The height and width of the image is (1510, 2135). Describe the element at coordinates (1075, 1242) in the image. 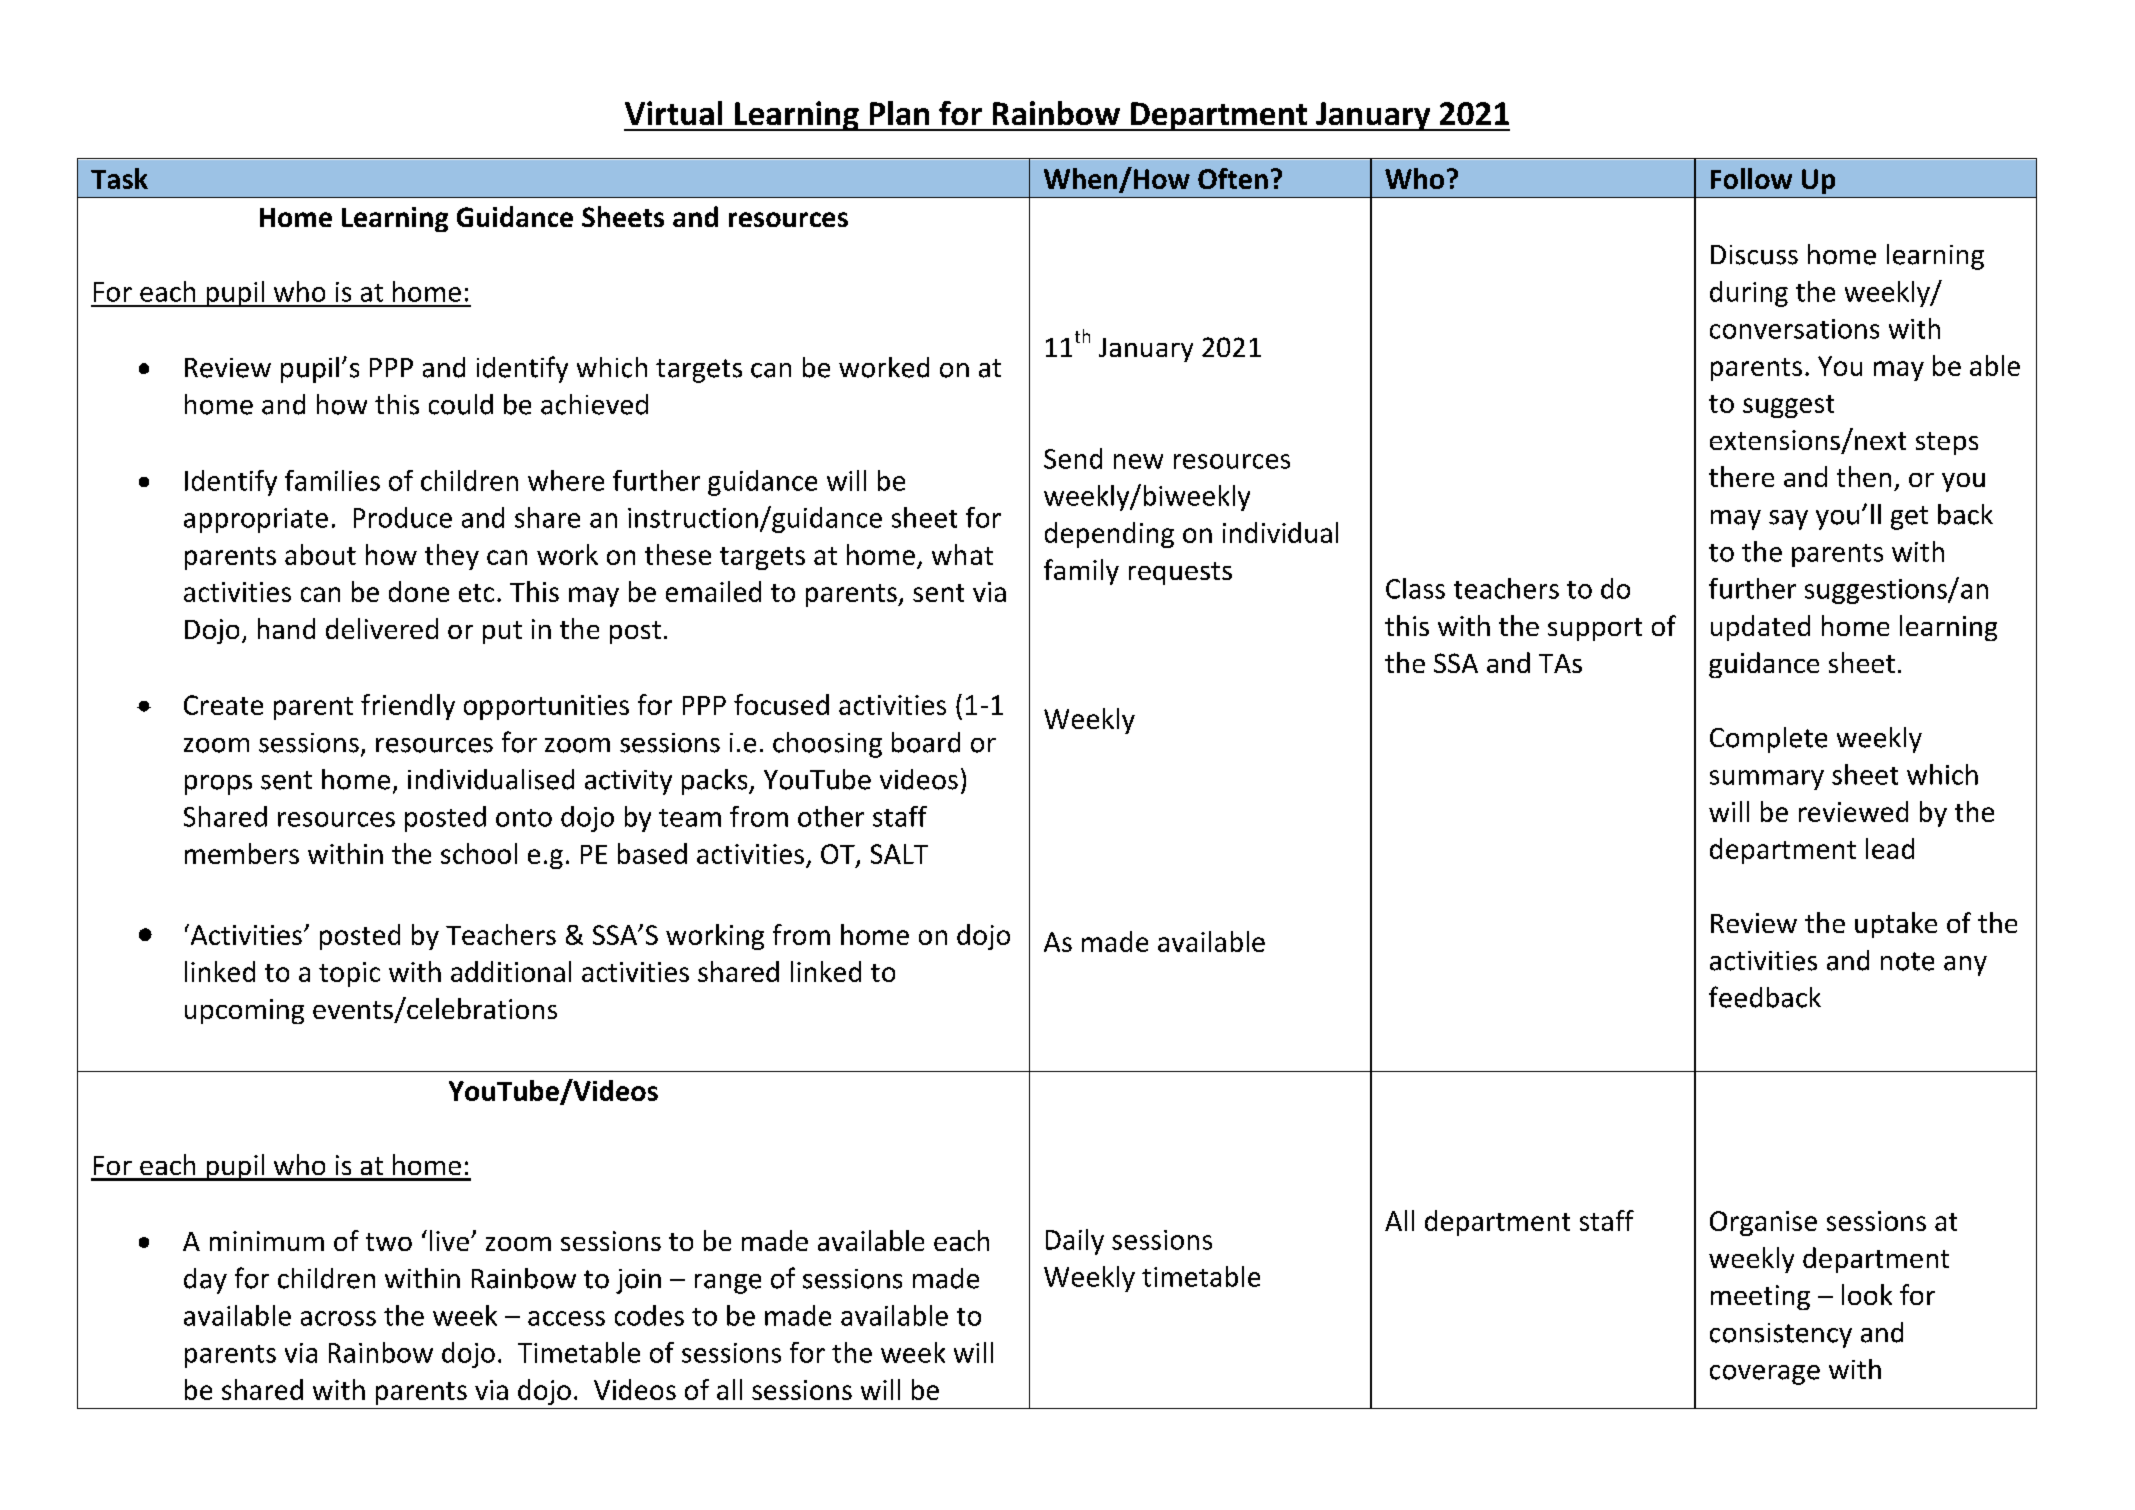

I see `Daily` at that location.
